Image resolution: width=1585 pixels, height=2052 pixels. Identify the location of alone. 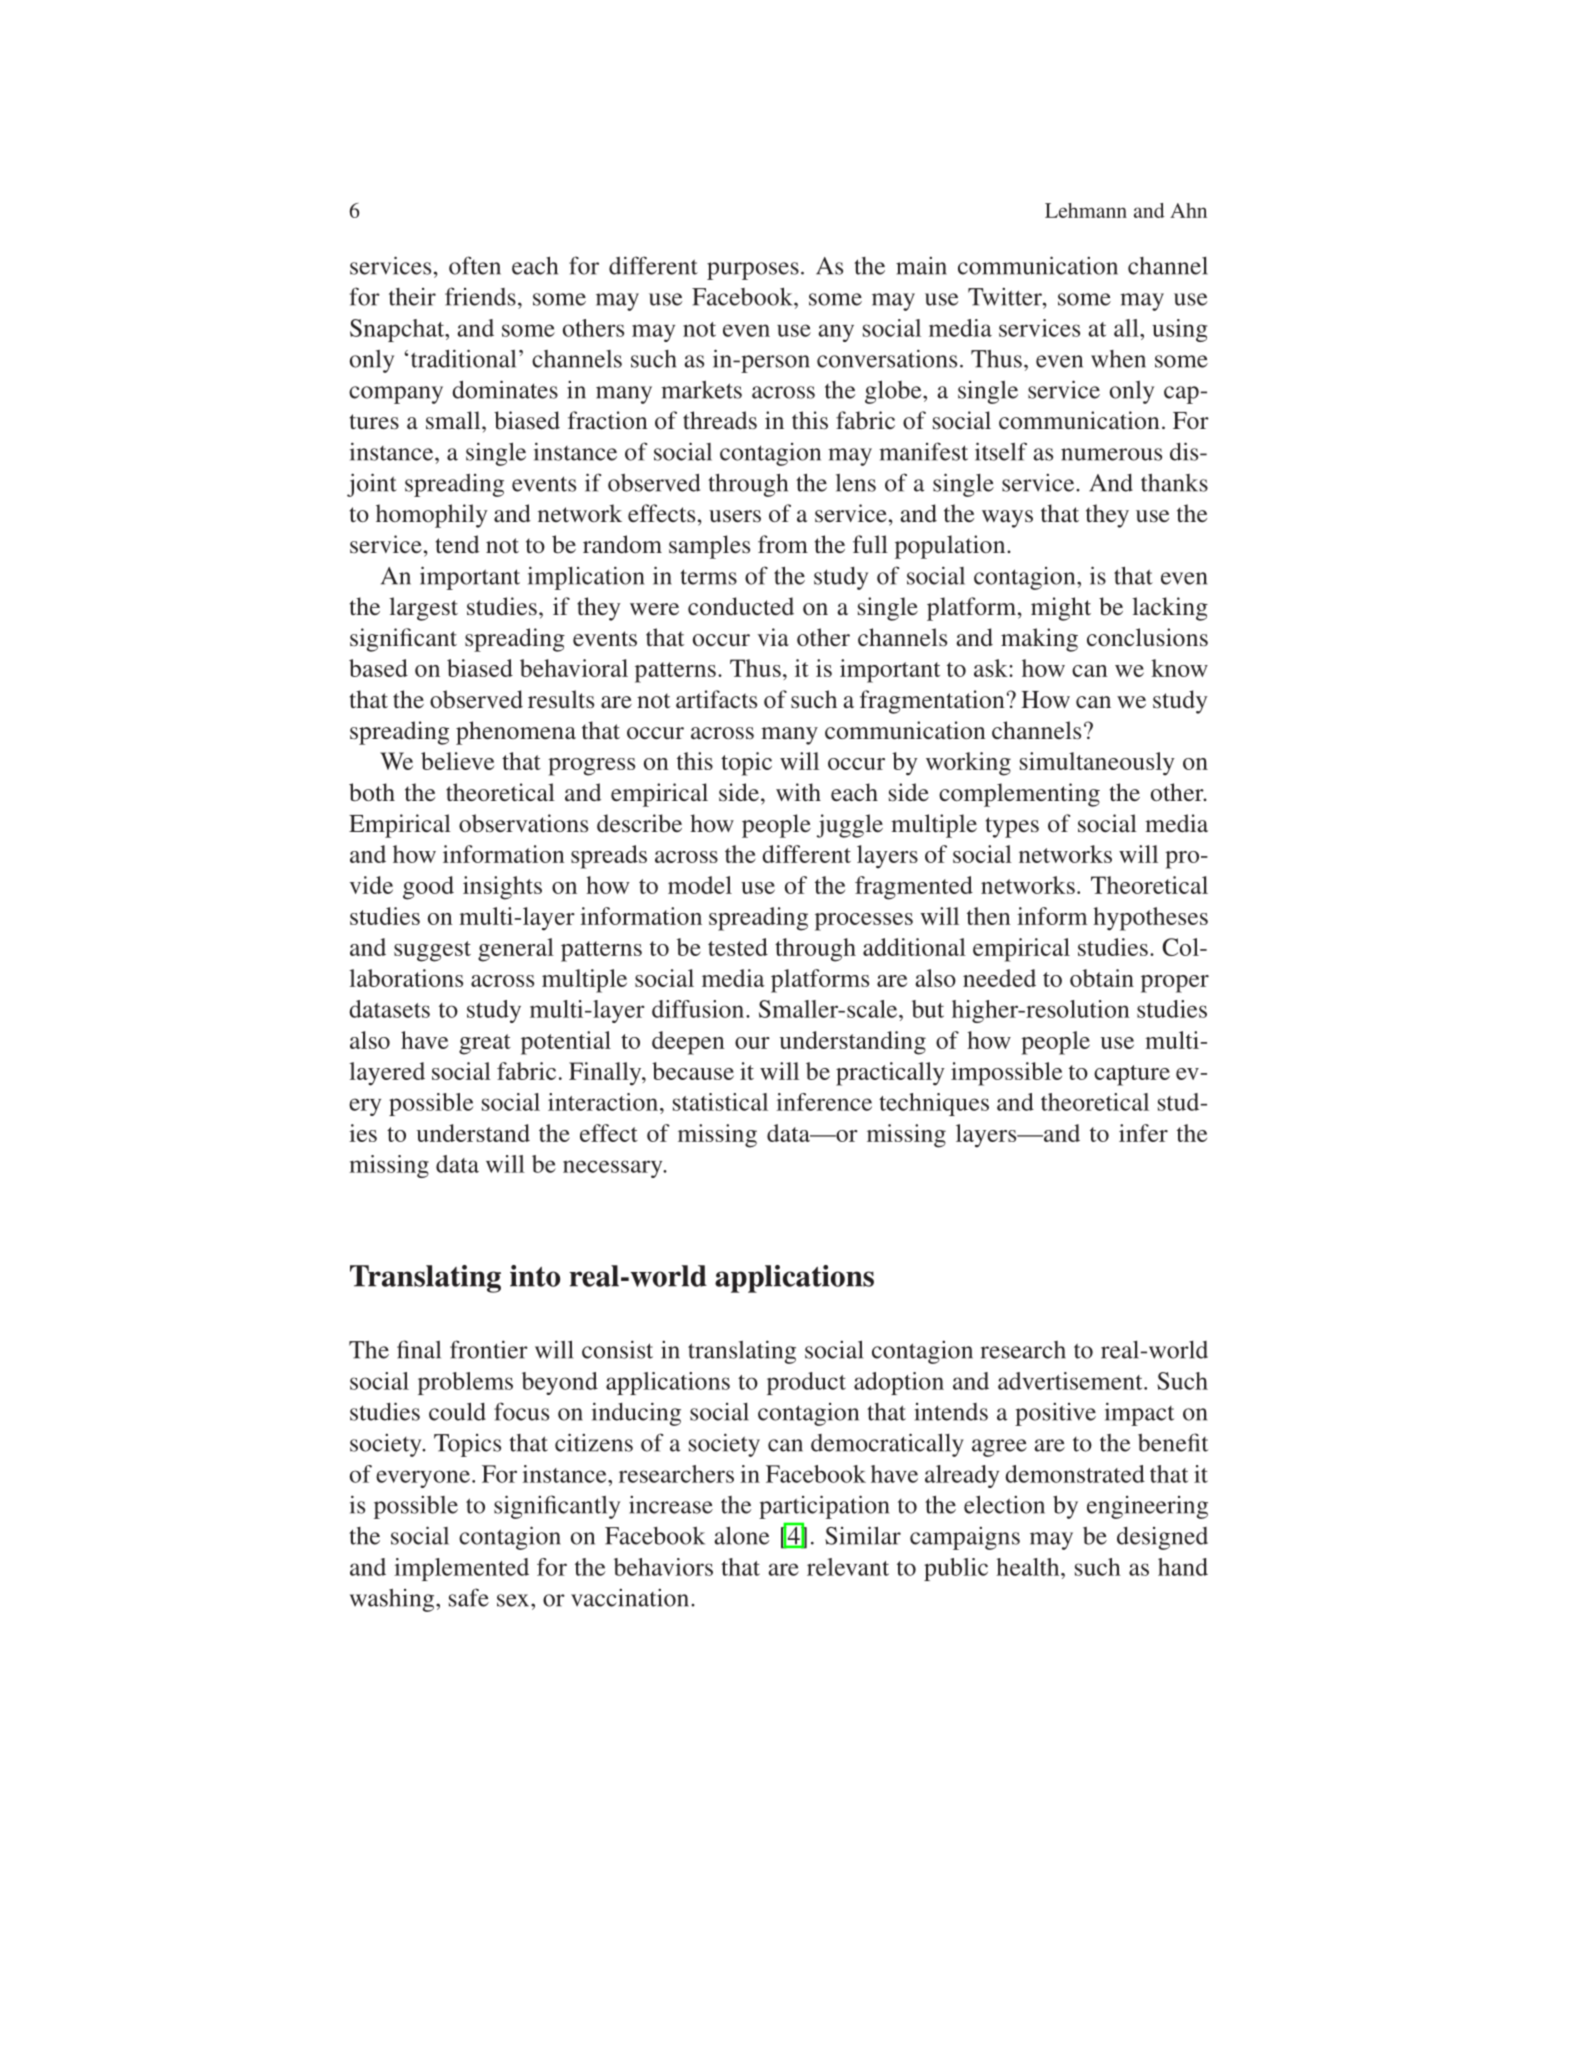
(742, 1535).
